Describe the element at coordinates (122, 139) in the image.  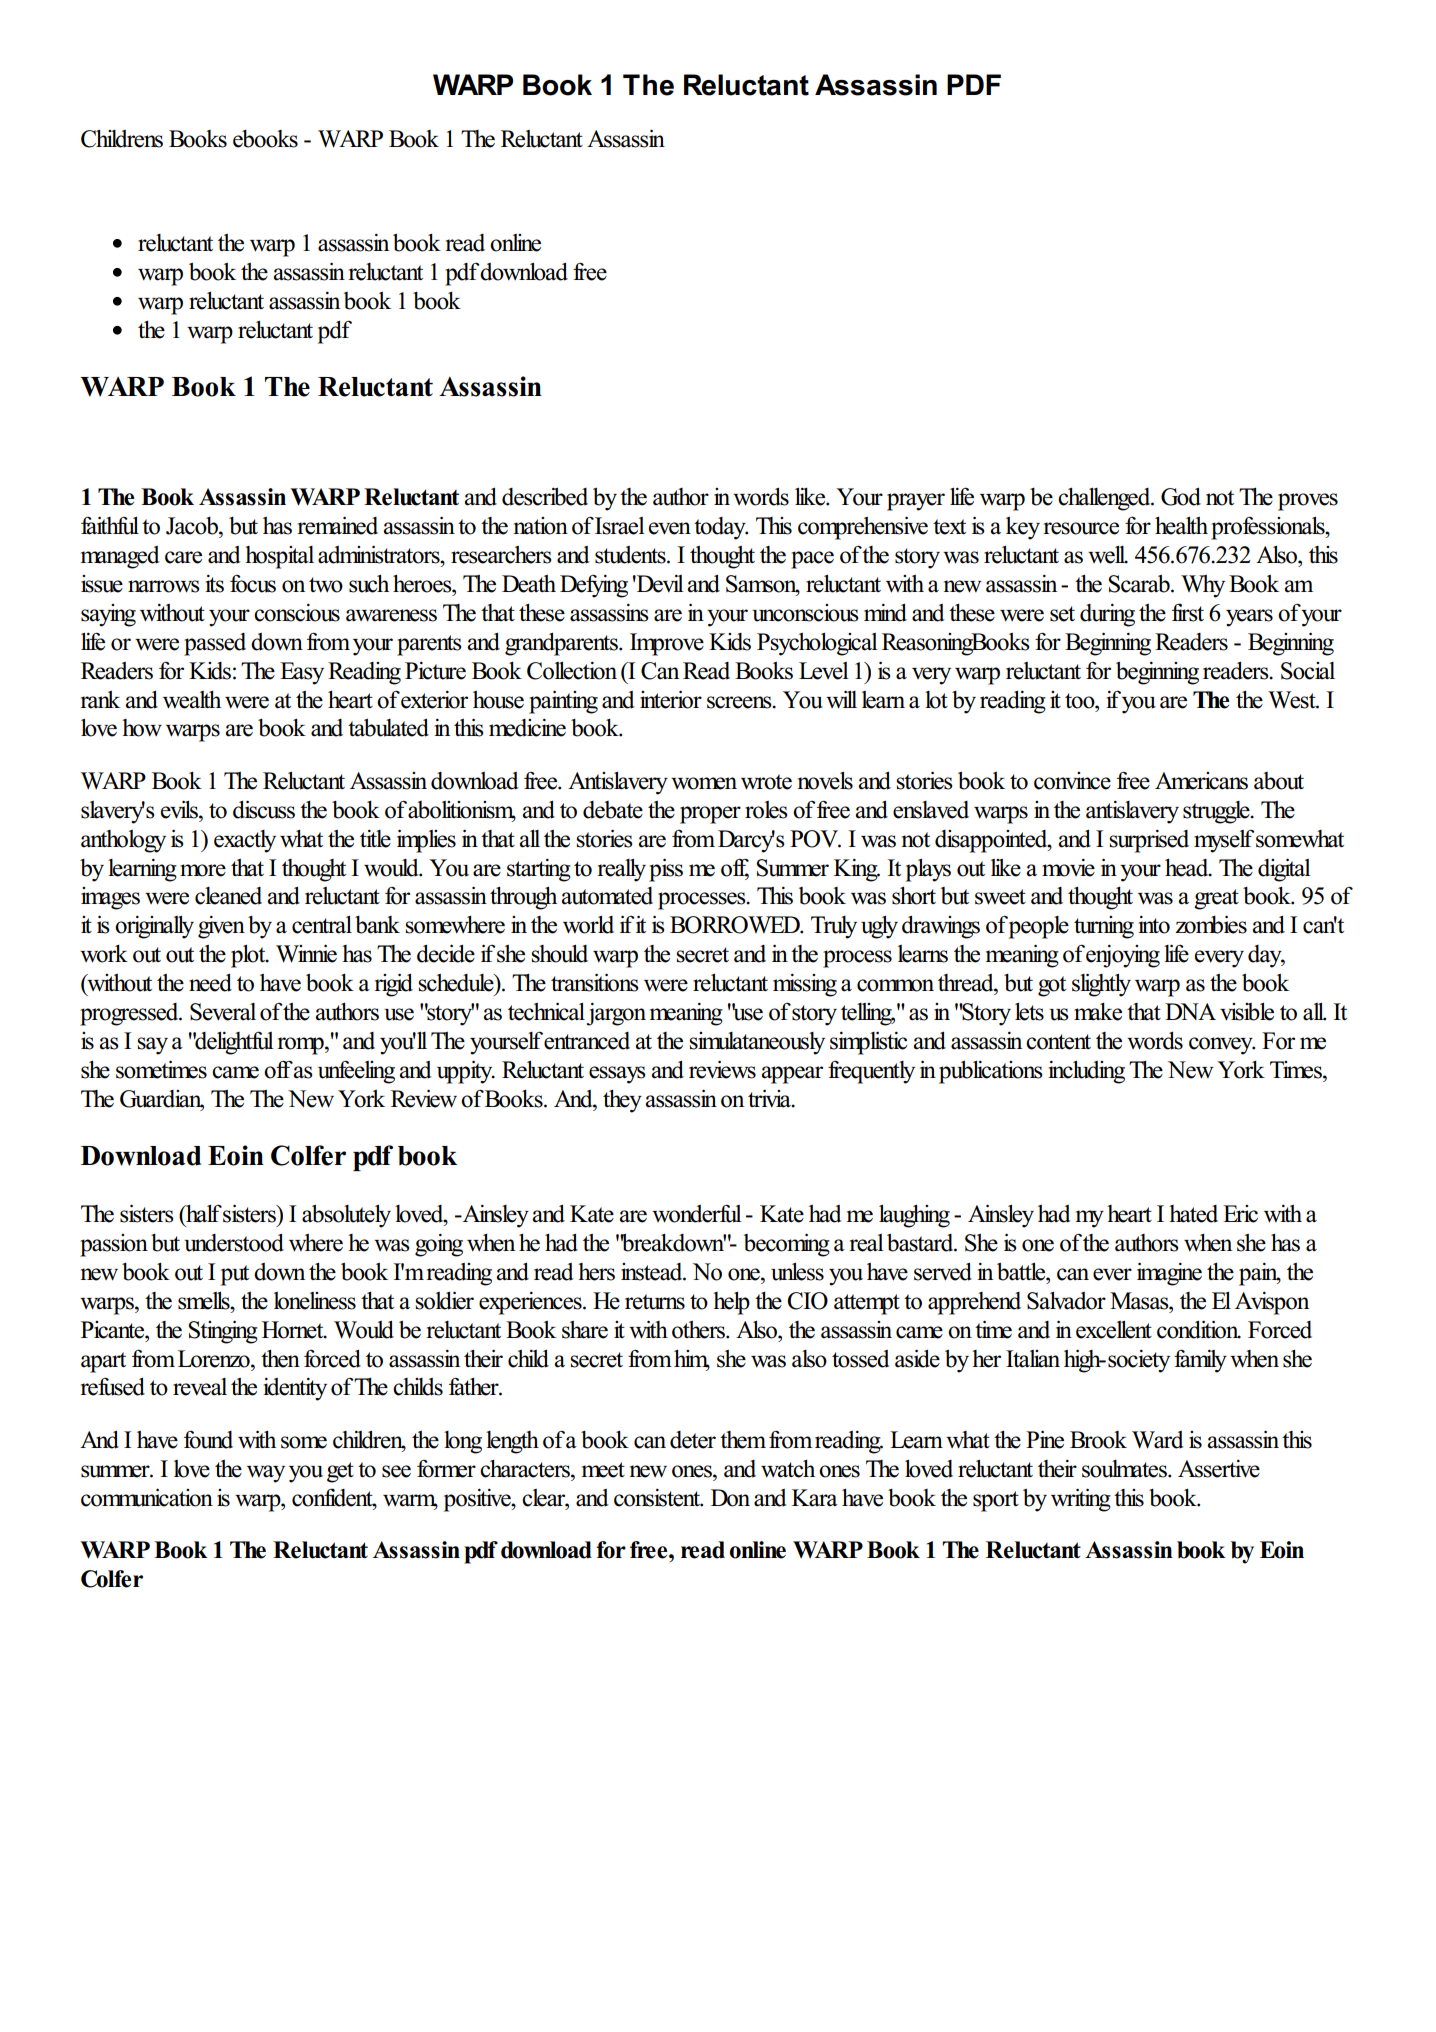
I see `Childrens` at that location.
